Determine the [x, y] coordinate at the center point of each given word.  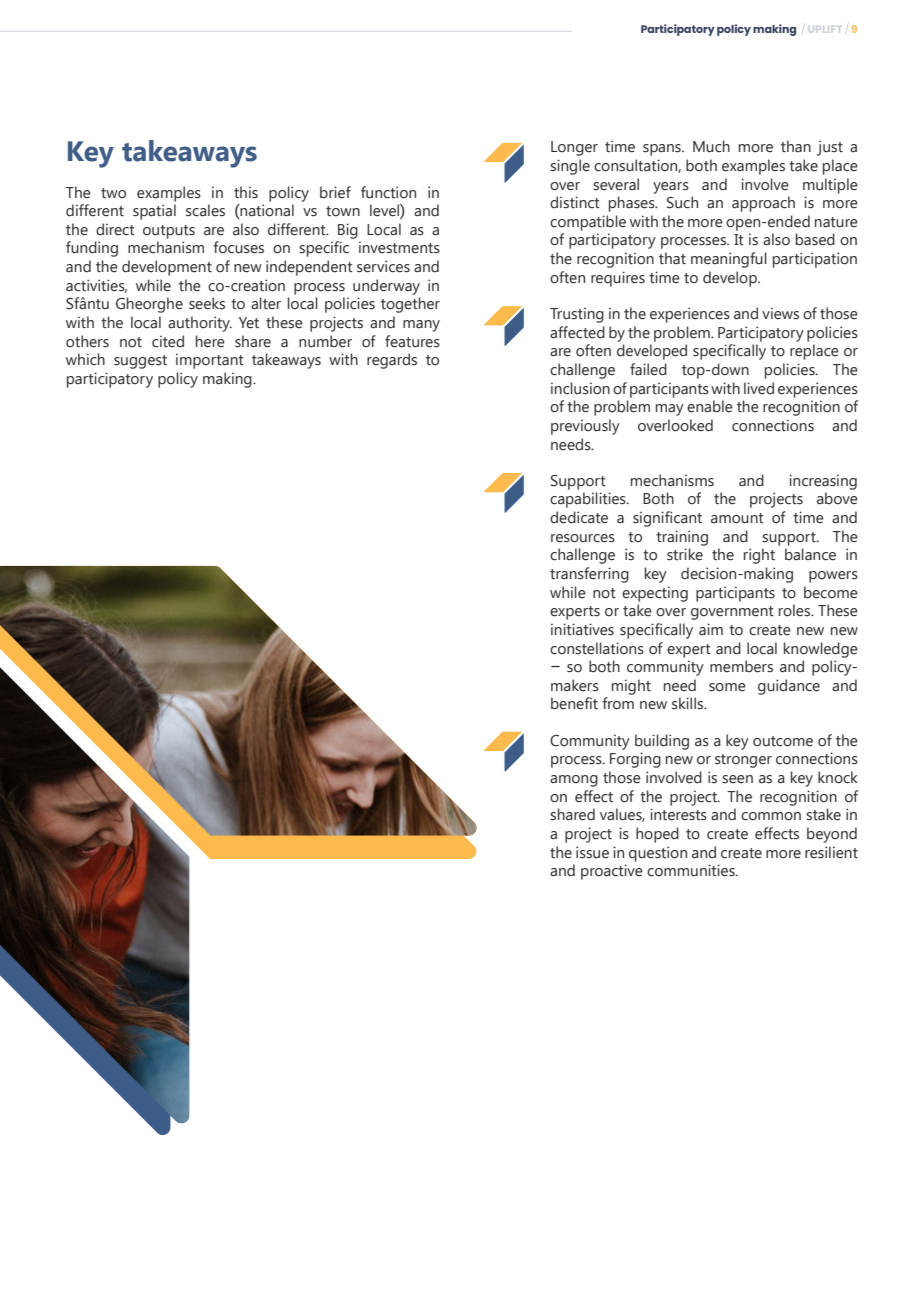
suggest [140, 362]
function [388, 192]
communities [692, 870]
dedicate [579, 517]
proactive [612, 872]
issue [592, 852]
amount [737, 518]
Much [711, 146]
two [113, 193]
